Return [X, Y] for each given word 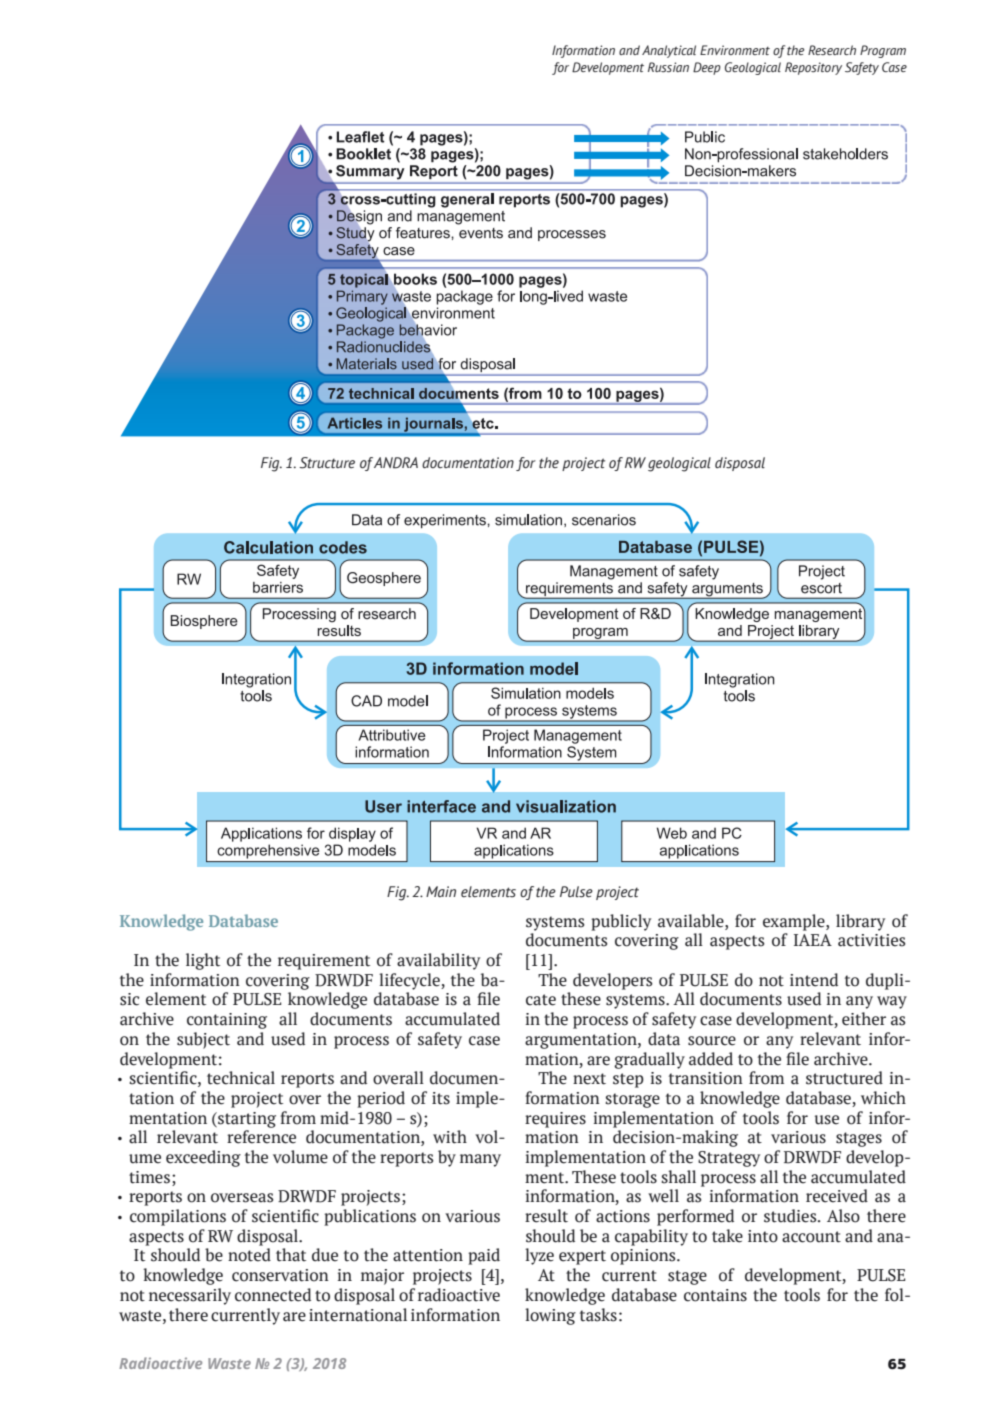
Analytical [669, 51]
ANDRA [396, 463]
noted [249, 1255]
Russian [668, 67]
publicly [621, 922]
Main [441, 891]
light [203, 961]
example [795, 922]
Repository [813, 68]
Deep [707, 68]
